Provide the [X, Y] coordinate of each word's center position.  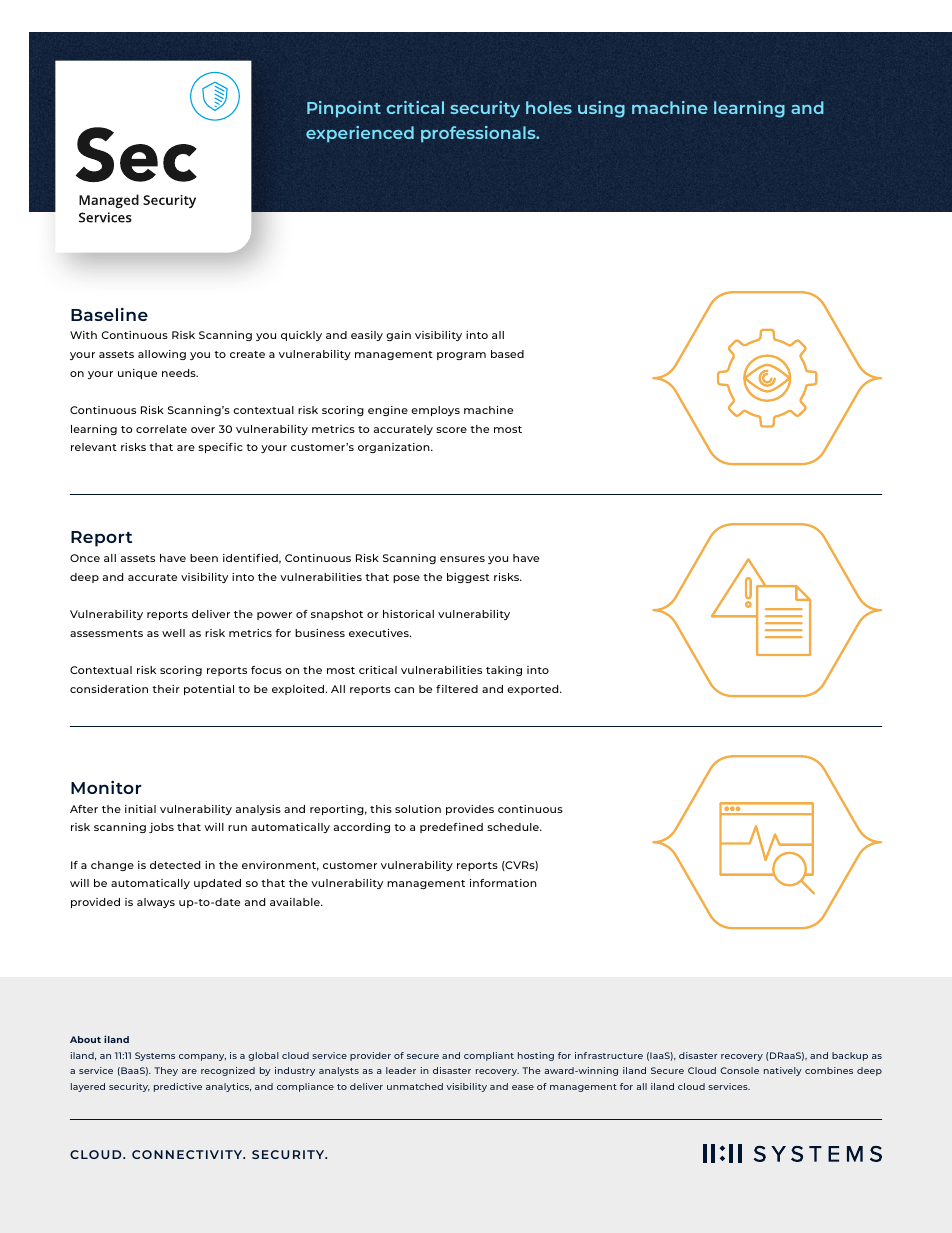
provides [470, 810]
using [601, 109]
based [507, 354]
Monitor [106, 787]
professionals [479, 134]
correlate [161, 429]
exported [534, 690]
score [451, 430]
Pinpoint [344, 109]
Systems [155, 1056]
